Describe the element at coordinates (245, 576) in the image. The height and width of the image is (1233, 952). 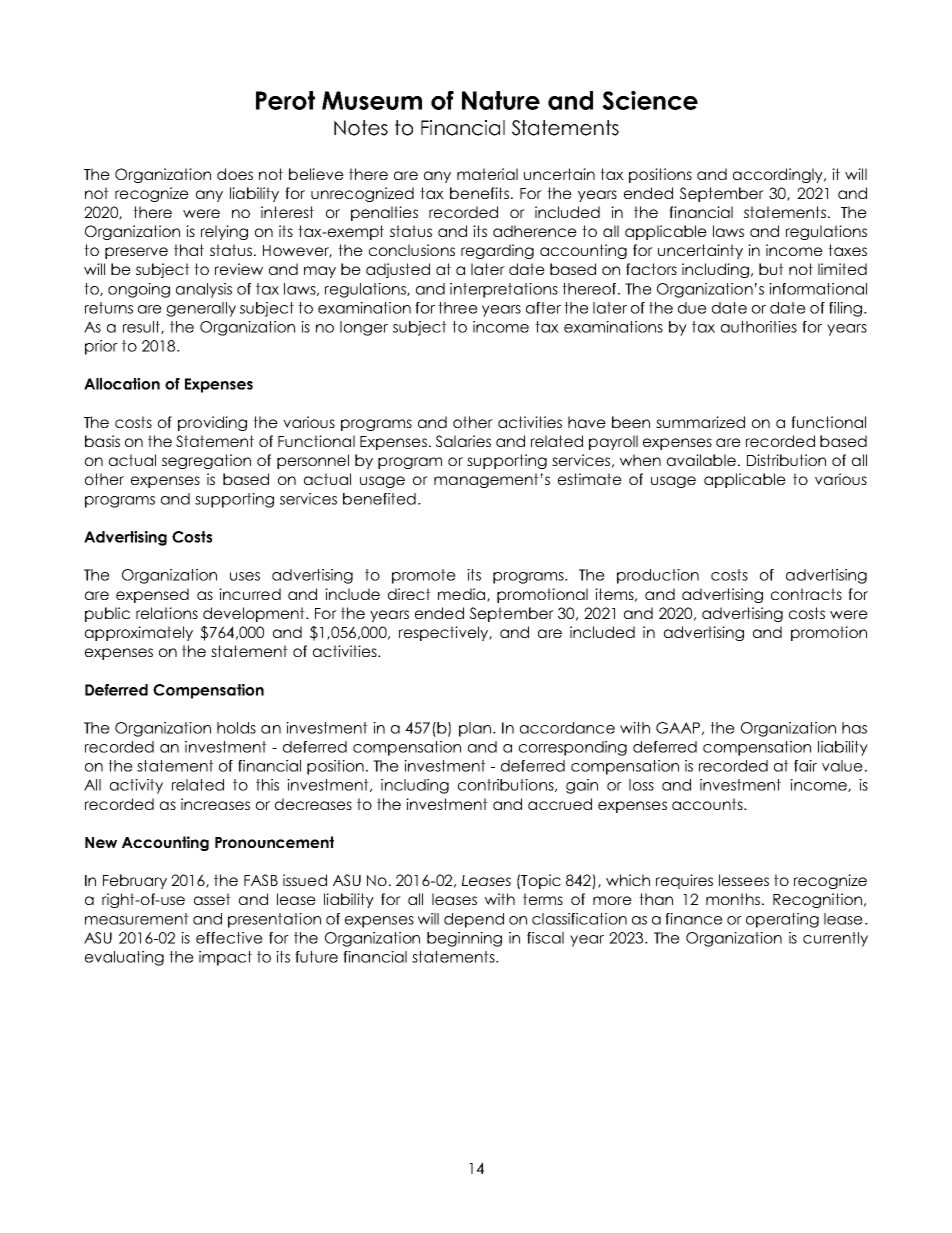
I see `uses` at that location.
